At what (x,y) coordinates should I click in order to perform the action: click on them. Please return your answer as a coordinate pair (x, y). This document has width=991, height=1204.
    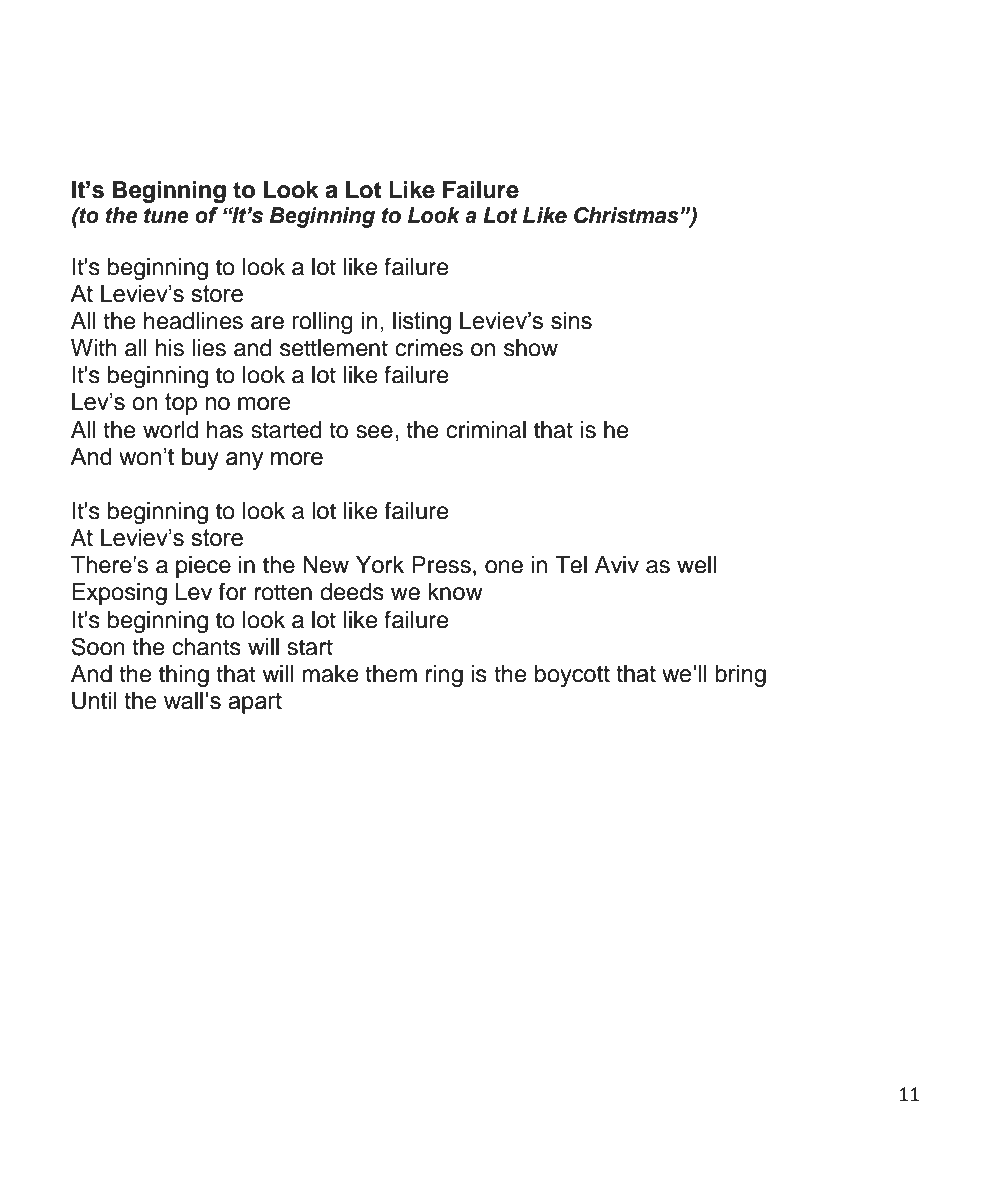
    Looking at the image, I should click on (391, 674).
